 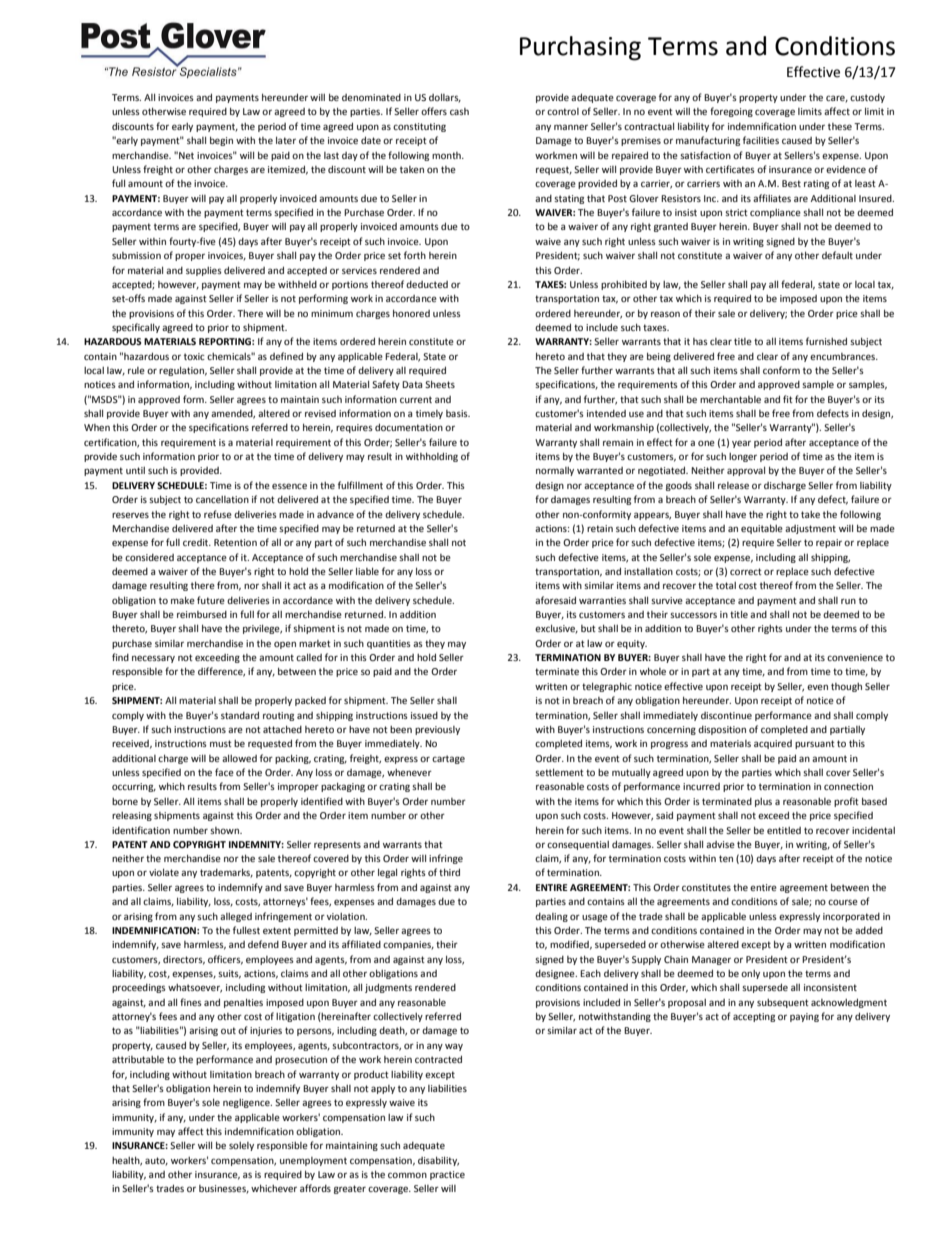 What do you see at coordinates (221, 141) in the screenshot?
I see `begin` at bounding box center [221, 141].
